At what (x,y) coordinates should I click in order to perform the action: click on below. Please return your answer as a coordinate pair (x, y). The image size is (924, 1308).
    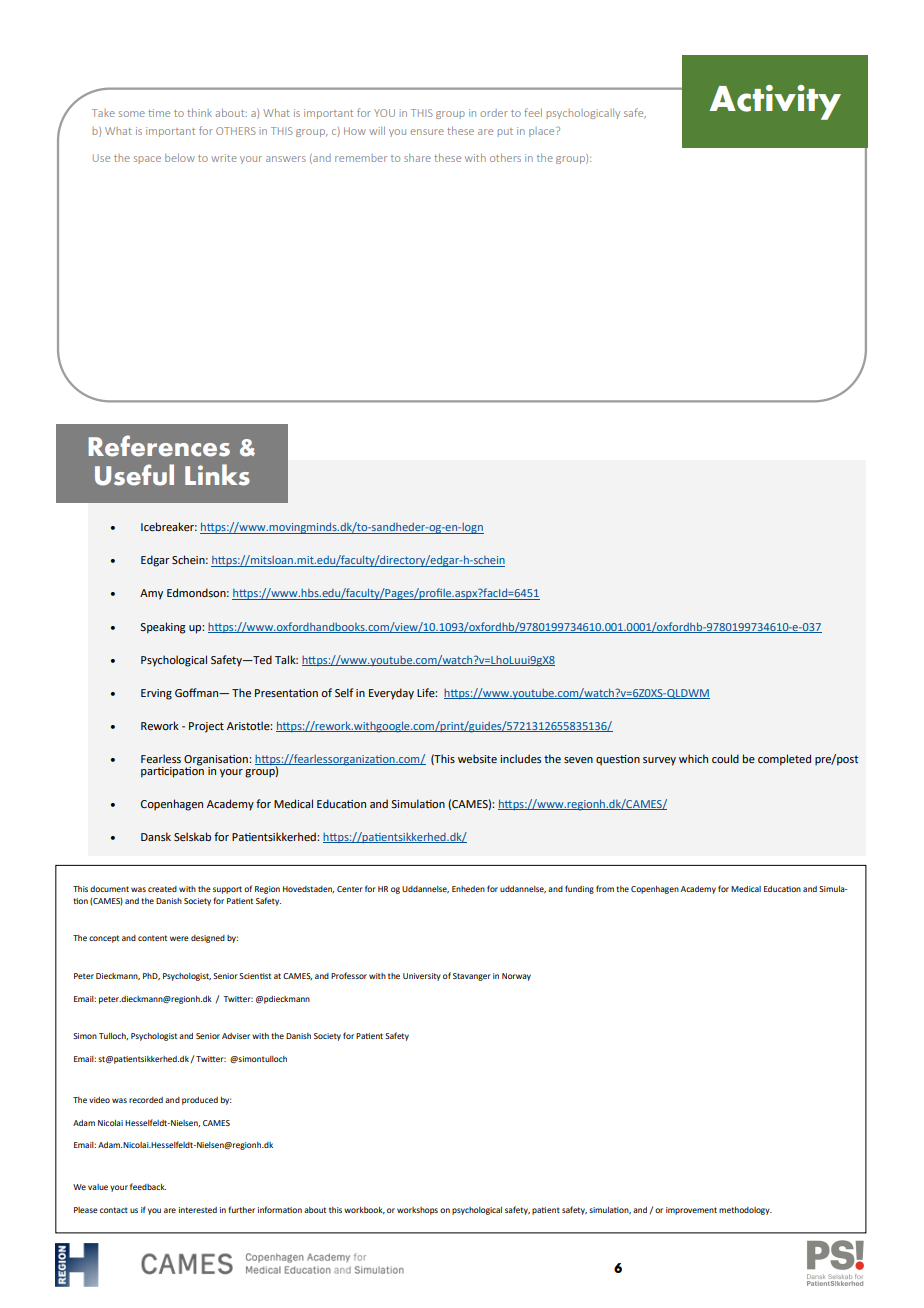
    Looking at the image, I should click on (180, 158).
